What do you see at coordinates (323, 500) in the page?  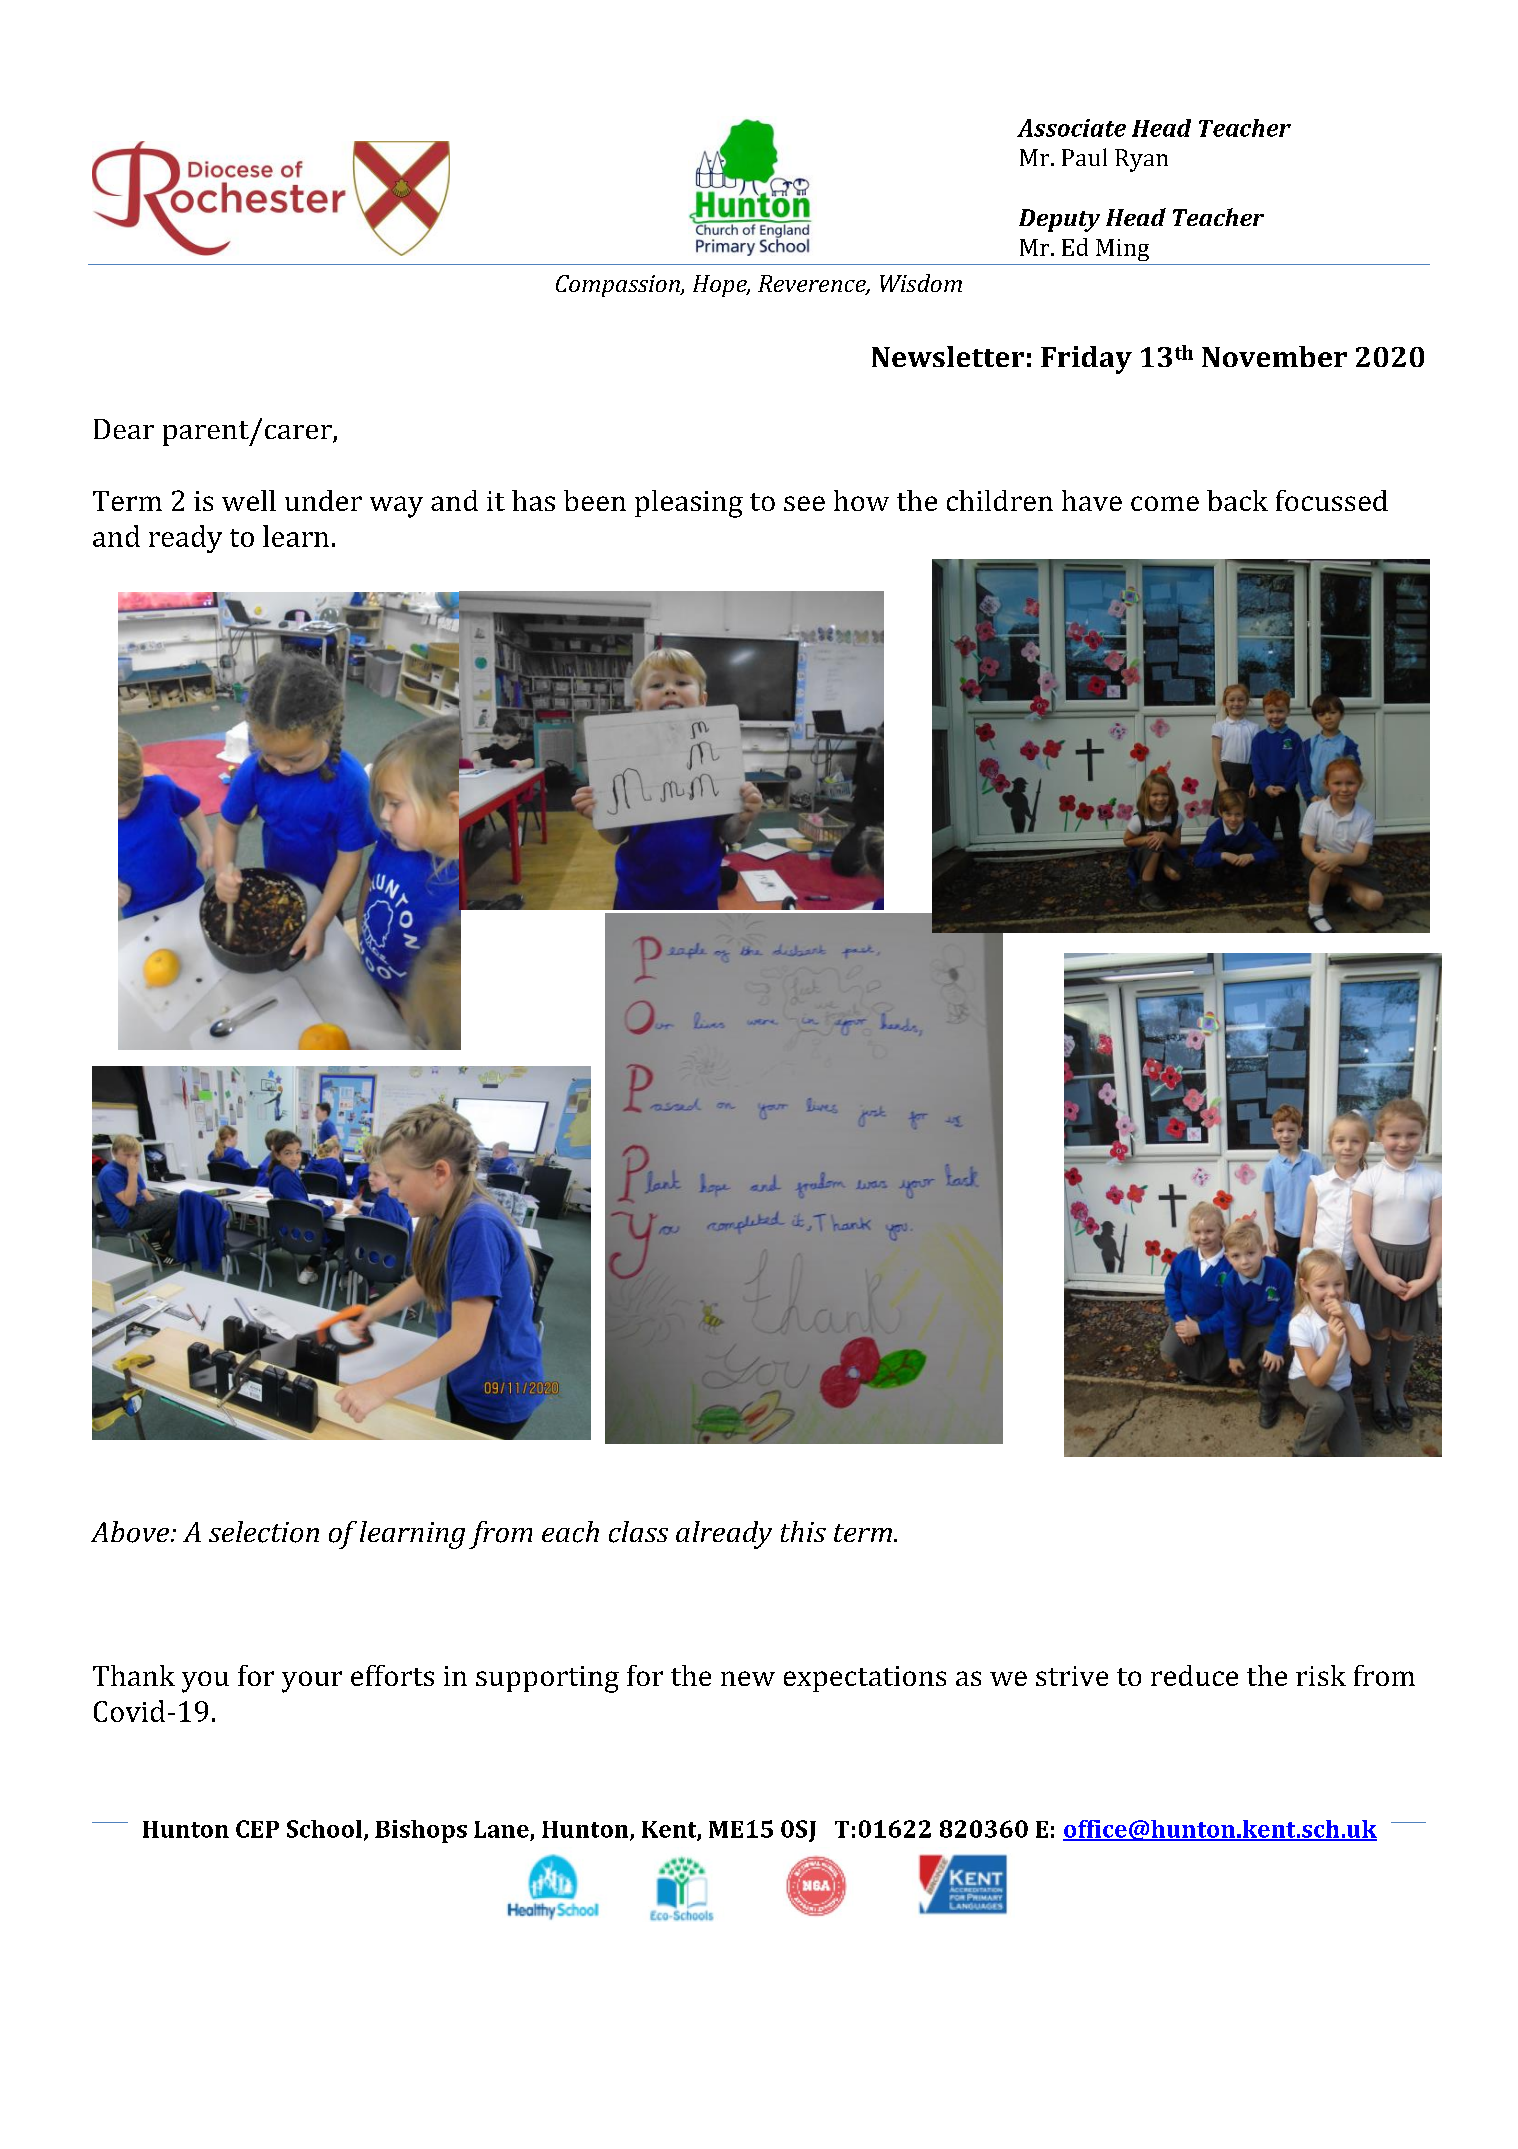 I see `under` at bounding box center [323, 500].
